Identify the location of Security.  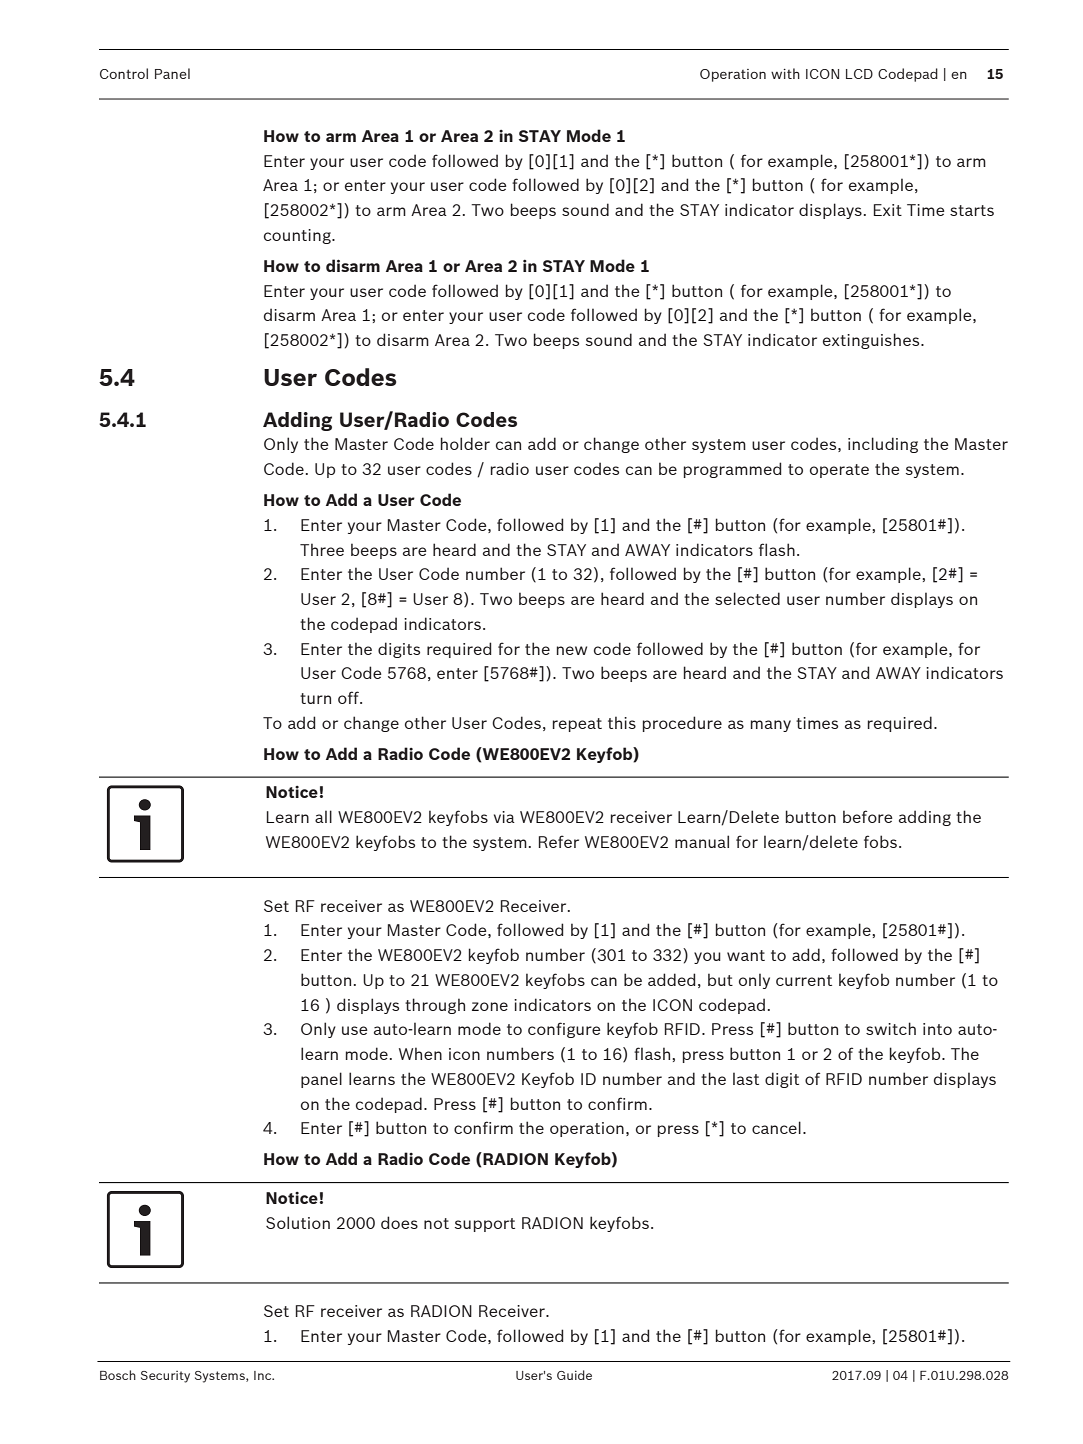
(165, 1377).
